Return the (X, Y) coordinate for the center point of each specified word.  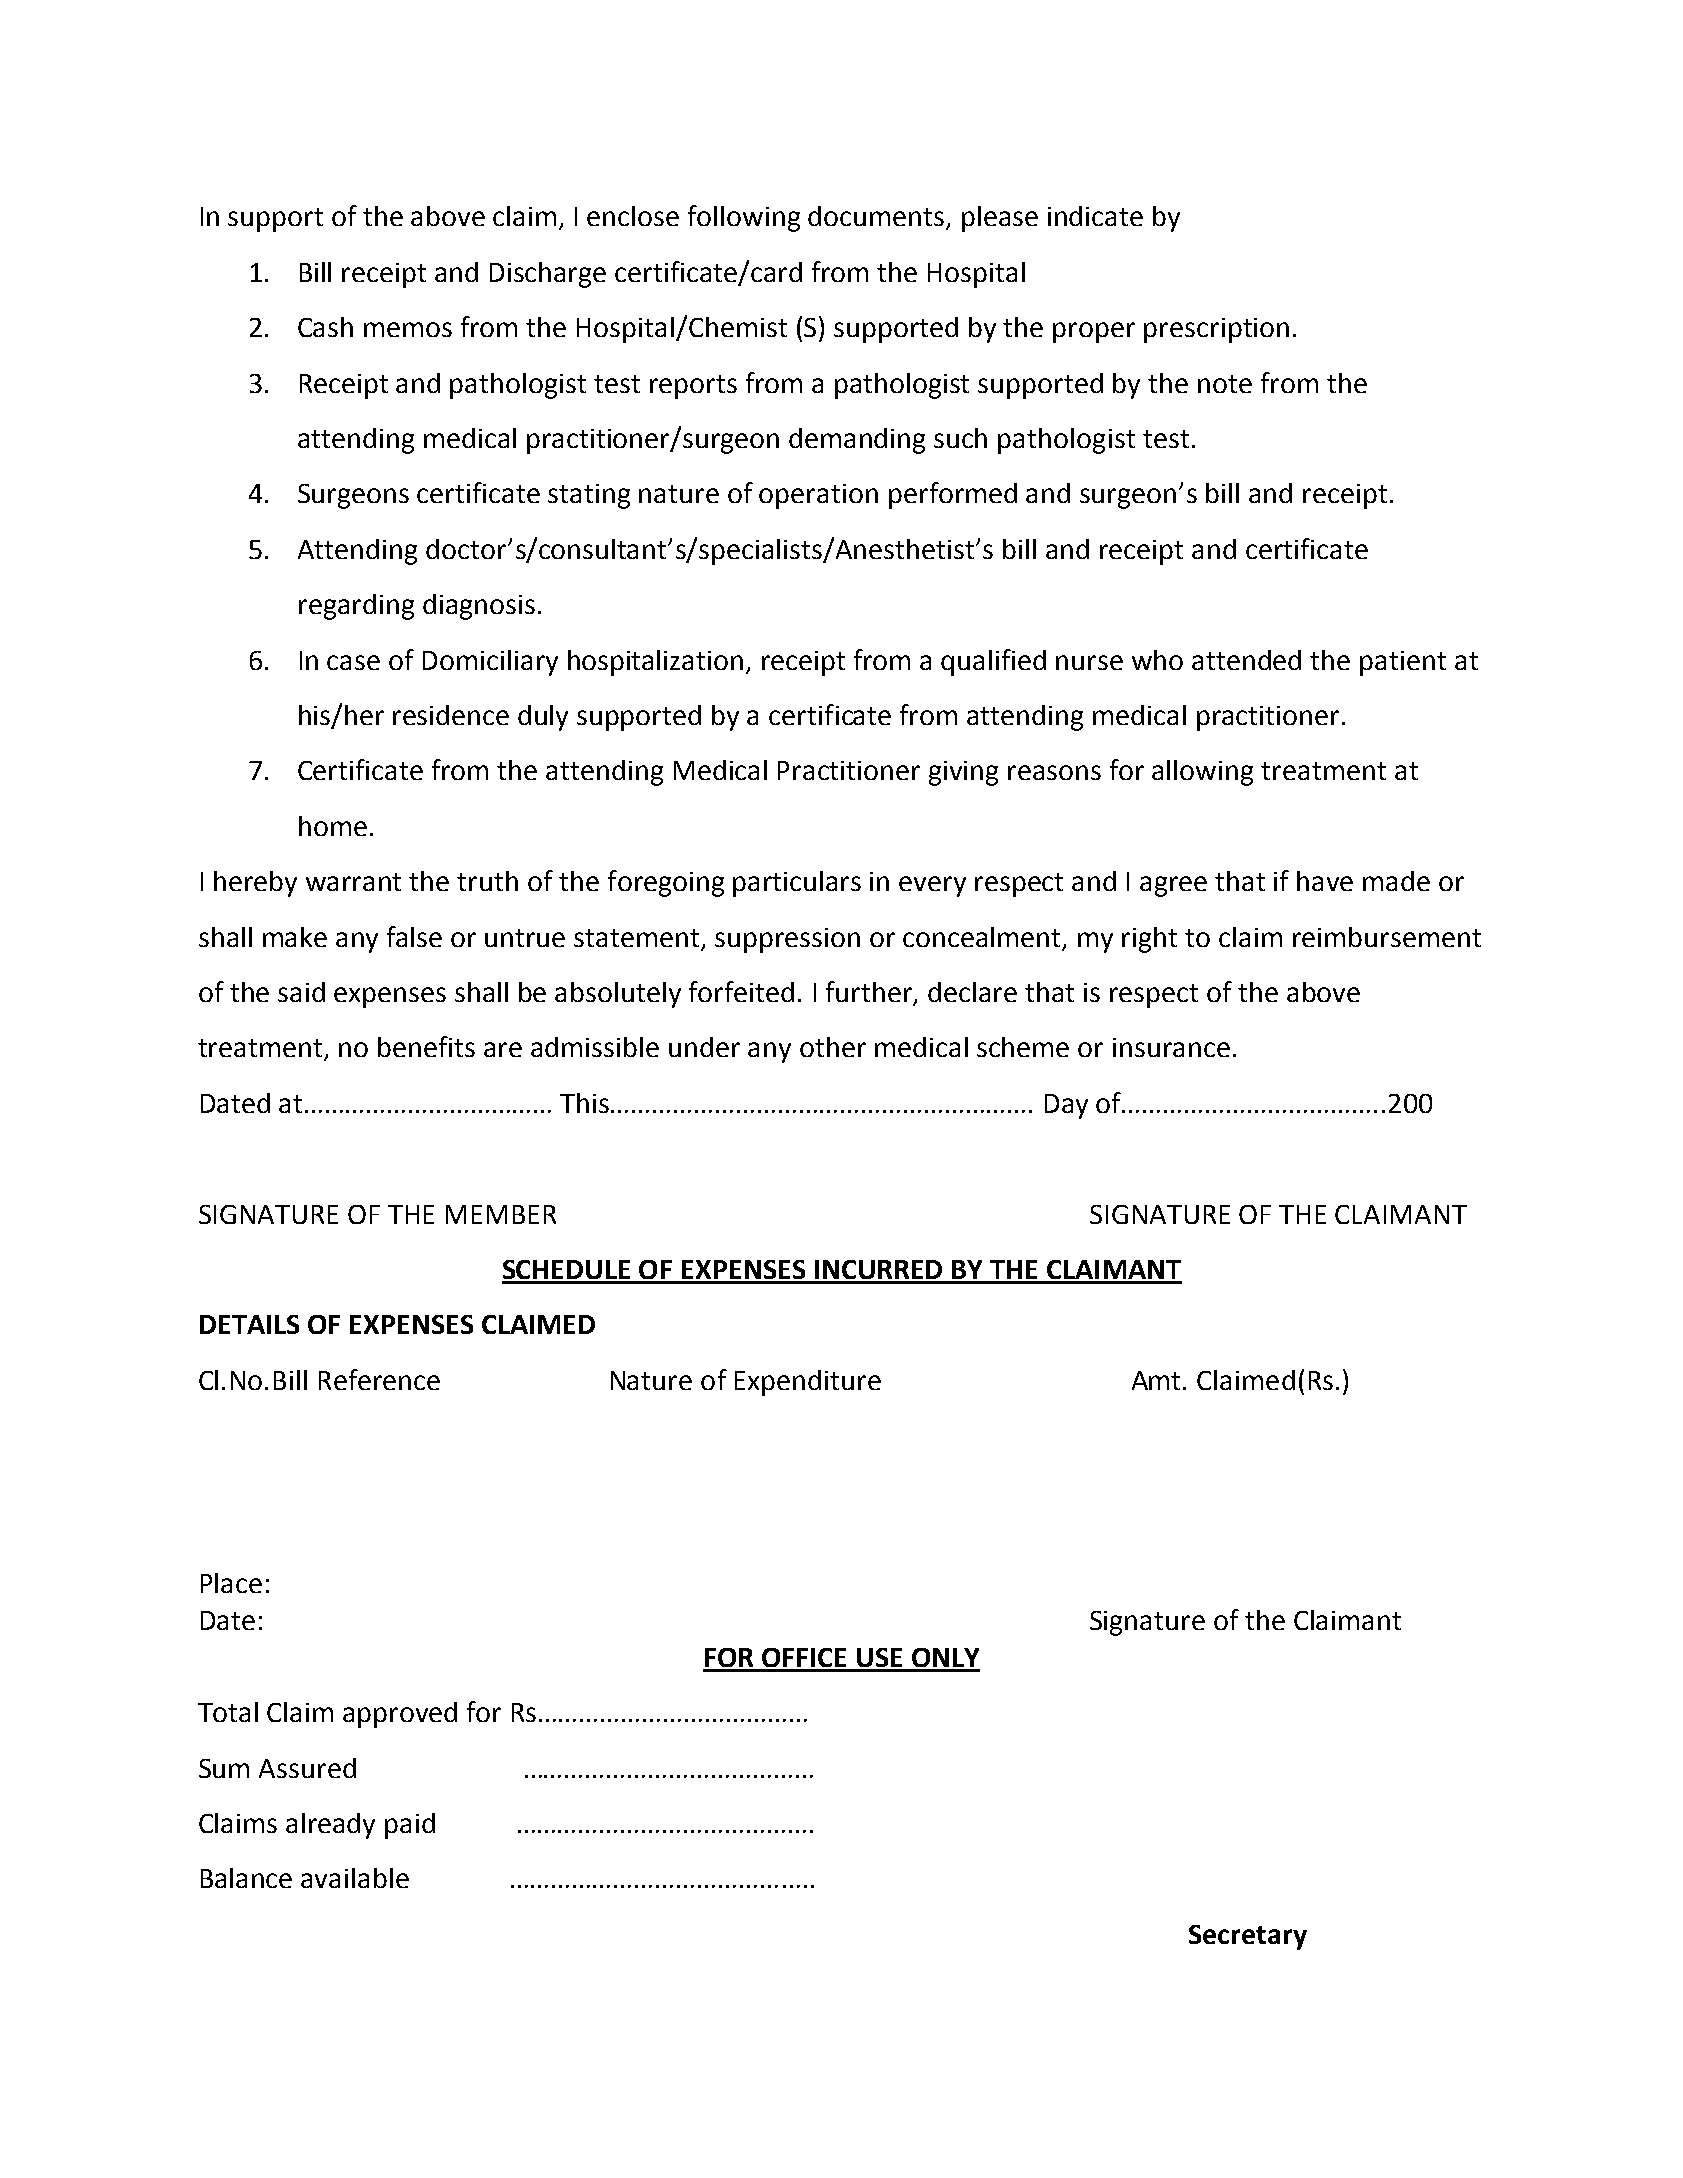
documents (878, 217)
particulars (797, 884)
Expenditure (808, 1383)
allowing (1202, 773)
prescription (1216, 330)
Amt (1158, 1380)
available (355, 1878)
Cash (325, 327)
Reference (379, 1379)
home (333, 826)
